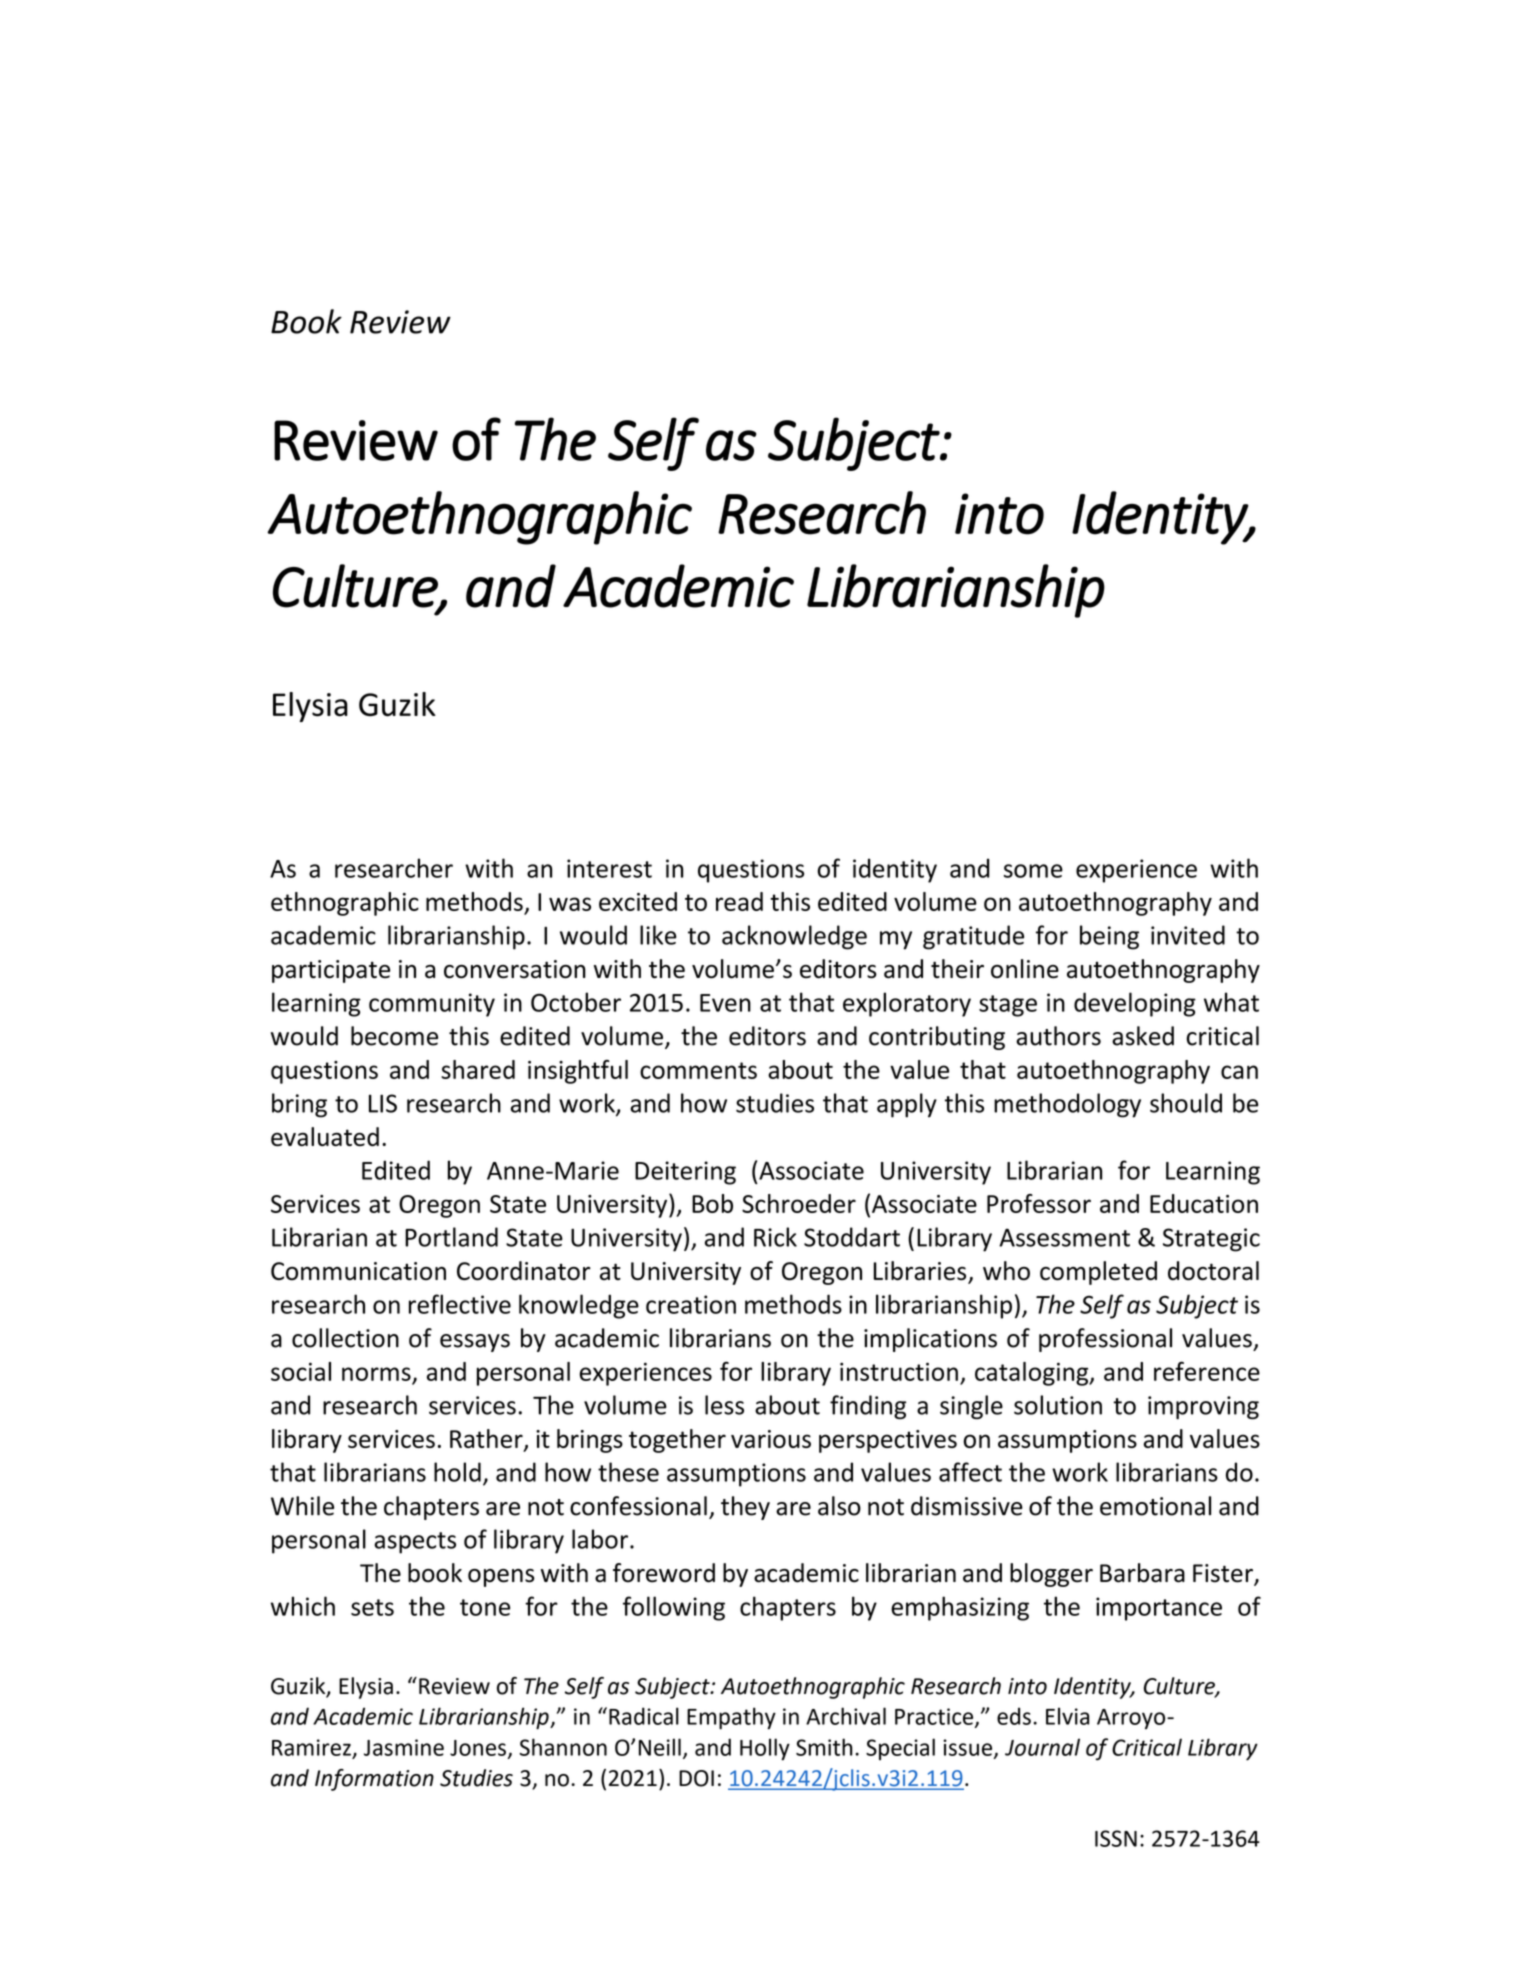 This document has width=1530, height=1979. Describe the element at coordinates (724, 1405) in the document. I see `less` at that location.
